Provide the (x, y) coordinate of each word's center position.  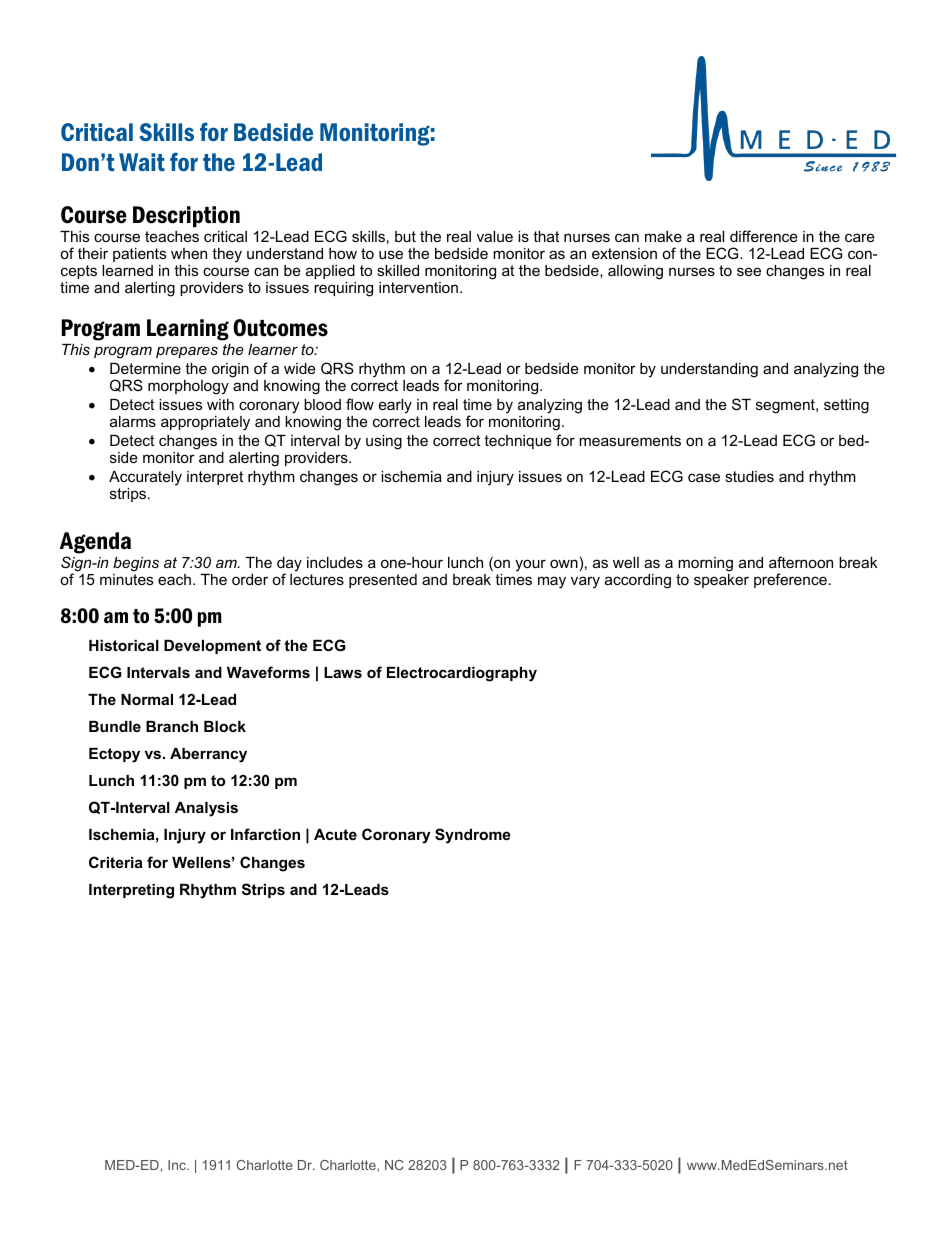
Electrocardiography (462, 674)
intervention (418, 287)
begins (136, 564)
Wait (142, 162)
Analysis (206, 809)
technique (518, 442)
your (530, 565)
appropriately (205, 423)
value (495, 236)
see (749, 271)
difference (764, 236)
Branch (172, 726)
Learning (188, 330)
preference (790, 580)
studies (749, 476)
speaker (721, 581)
